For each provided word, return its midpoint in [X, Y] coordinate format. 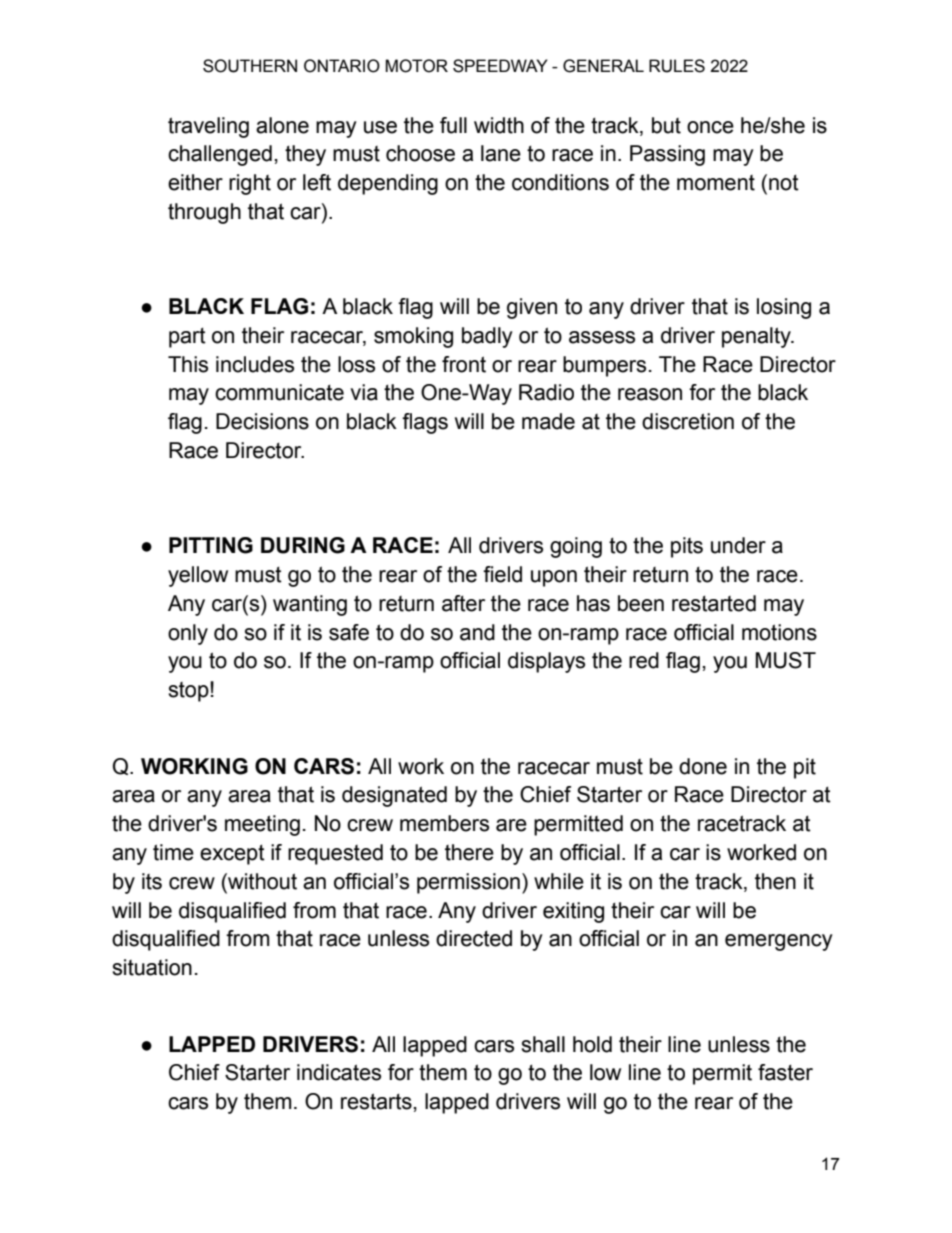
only [188, 634]
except [232, 854]
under [738, 545]
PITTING [211, 545]
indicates [339, 1072]
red [644, 660]
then [775, 881]
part [187, 337]
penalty [757, 337]
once [710, 127]
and [477, 632]
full [453, 125]
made [548, 421]
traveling [208, 127]
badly [487, 337]
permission [468, 883]
